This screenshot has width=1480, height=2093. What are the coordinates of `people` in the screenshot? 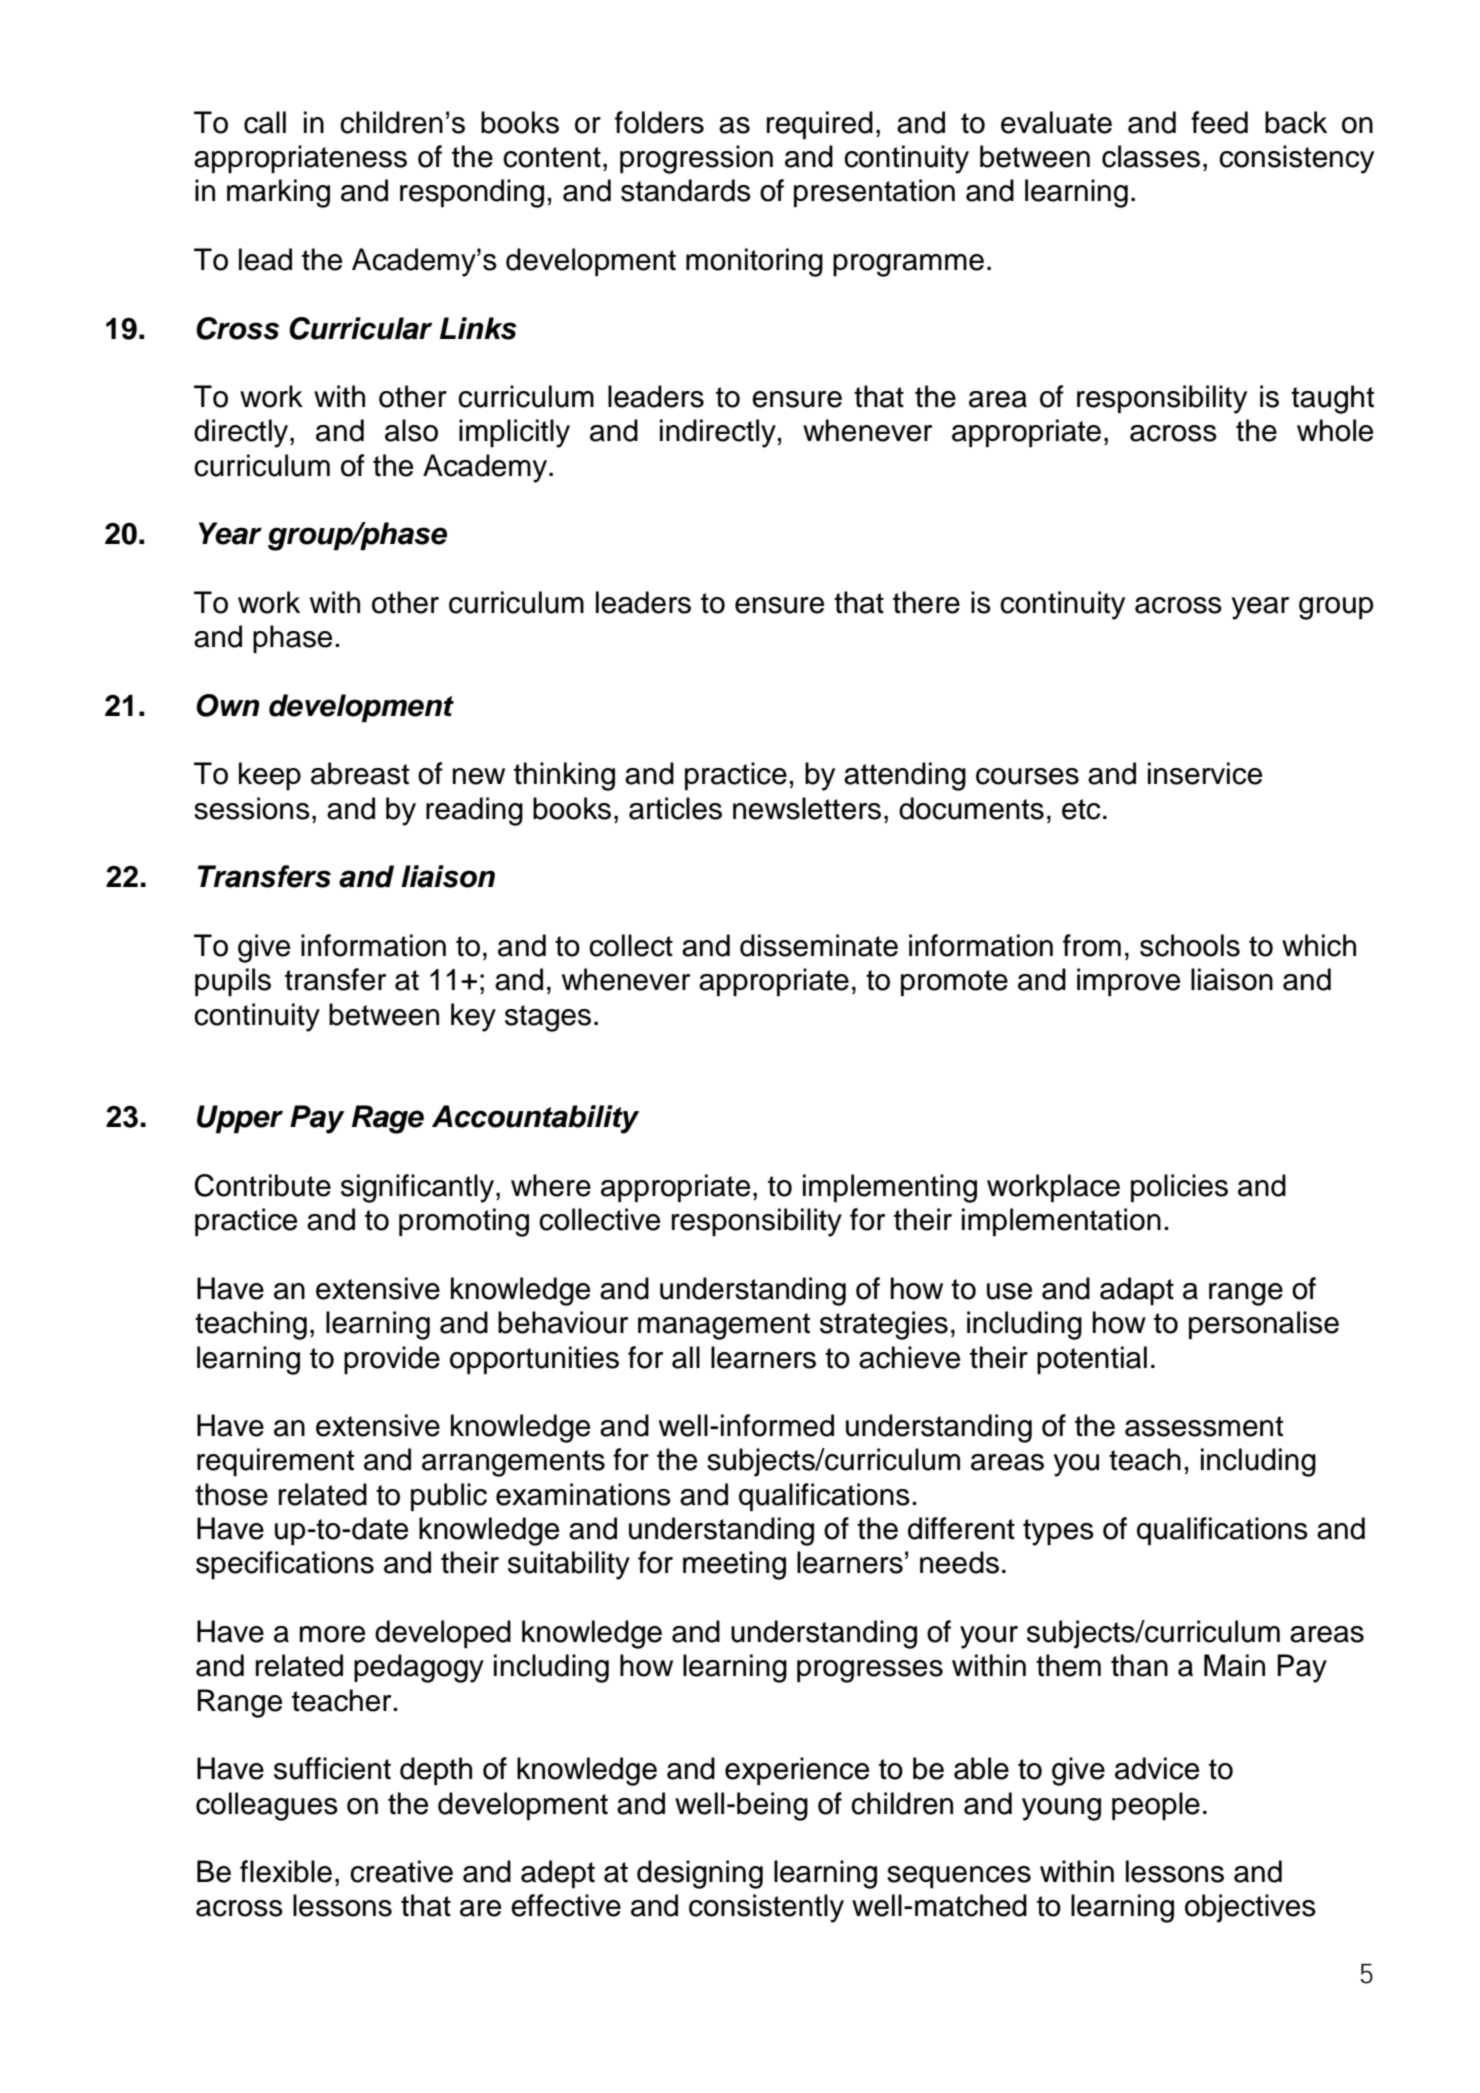 It's located at (1156, 1806).
